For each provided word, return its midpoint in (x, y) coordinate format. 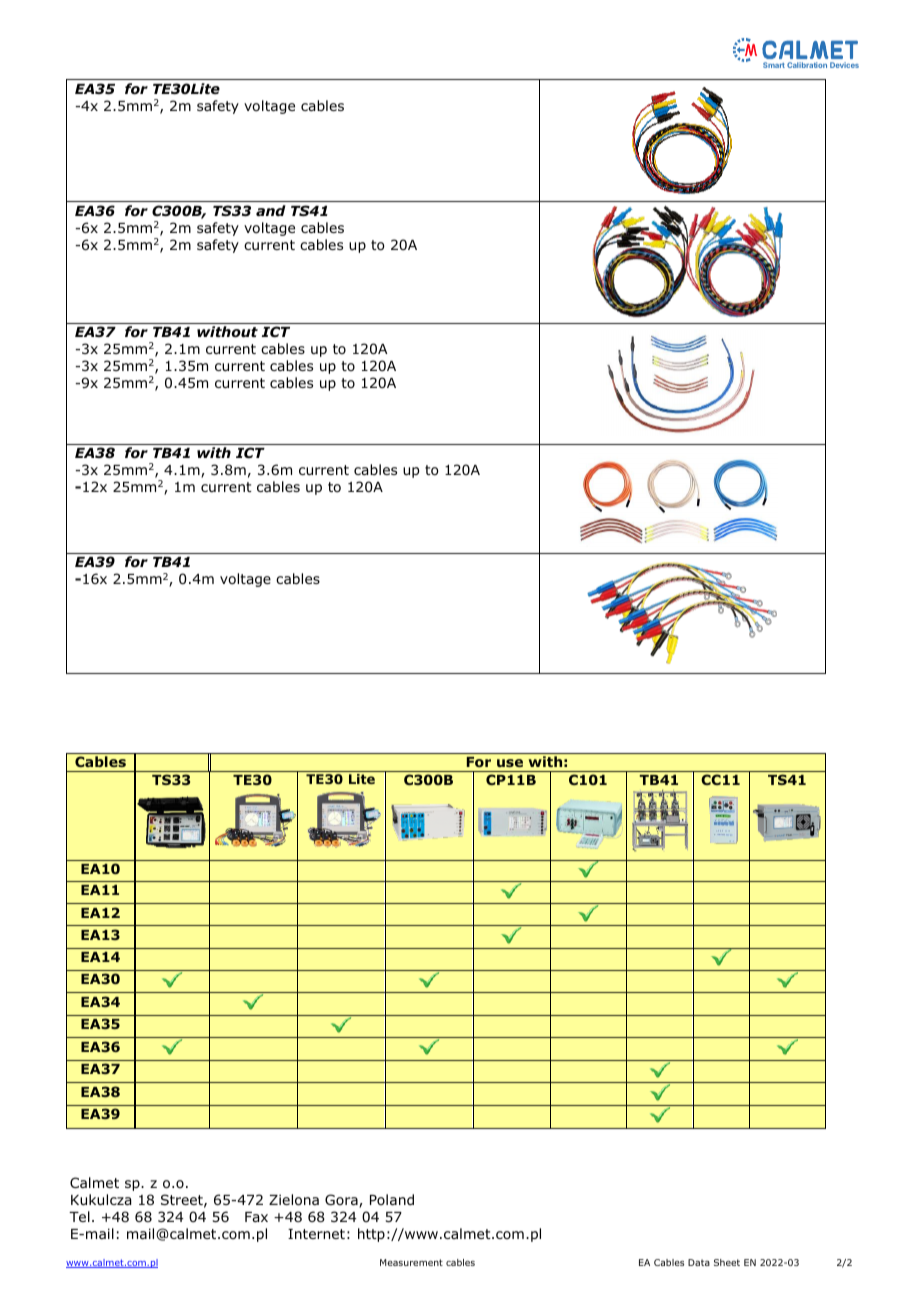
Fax (256, 1217)
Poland (392, 1199)
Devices (844, 65)
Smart (774, 65)
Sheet (727, 1262)
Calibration (807, 65)
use (510, 763)
